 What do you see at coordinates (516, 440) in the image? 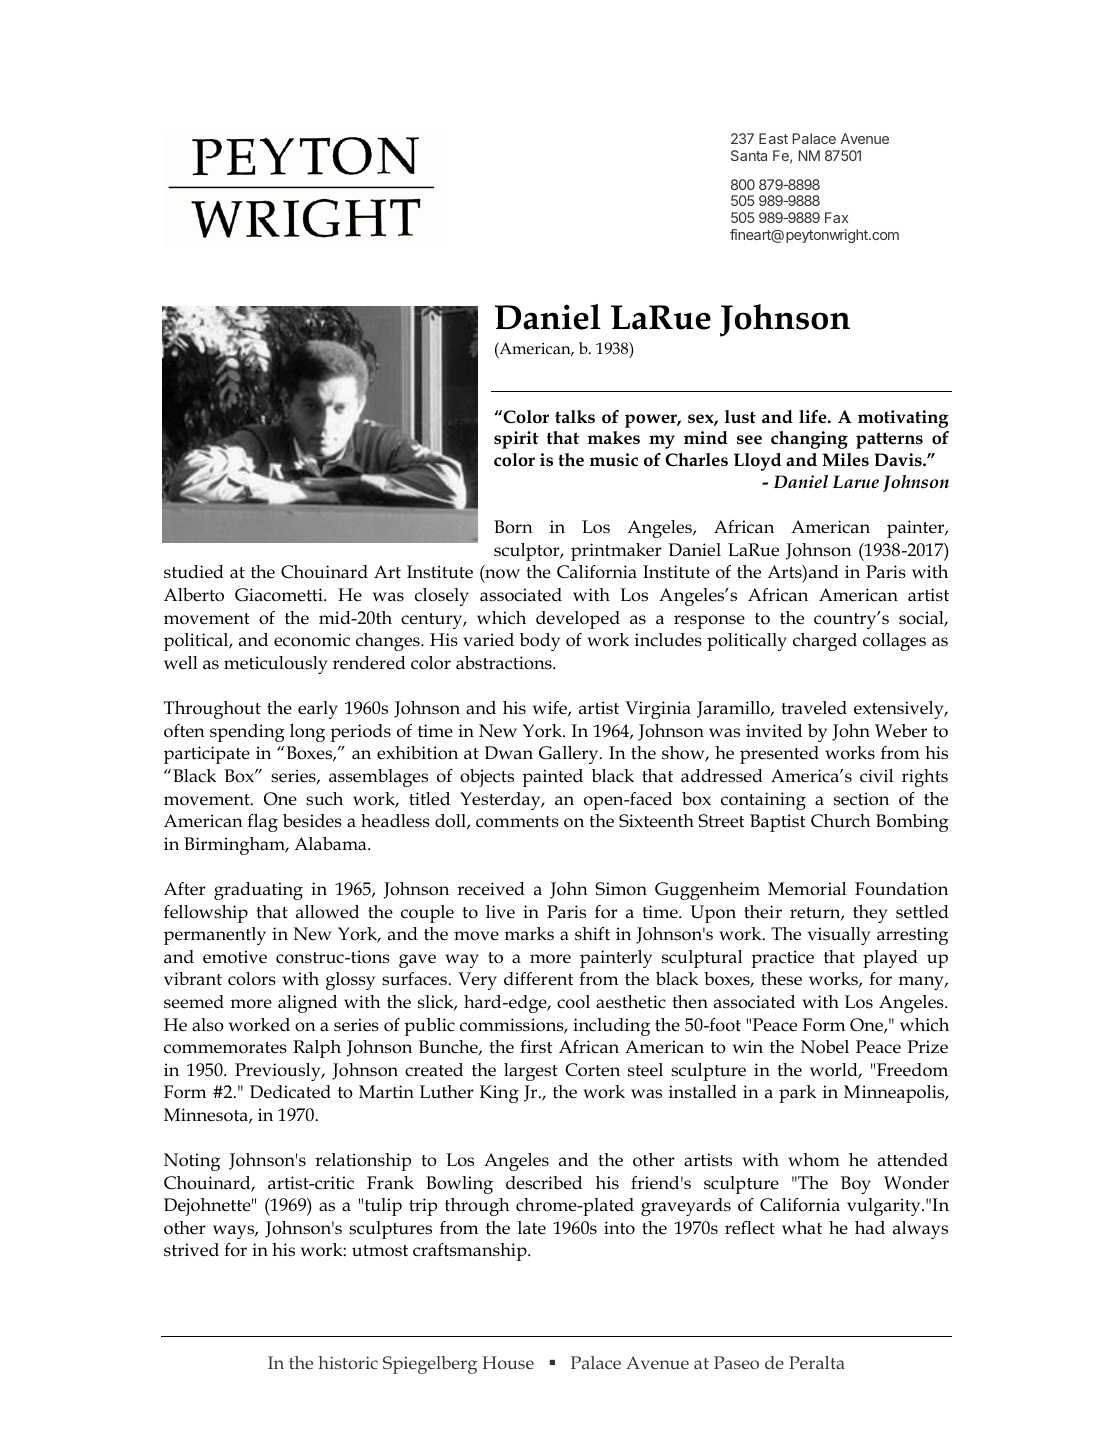
I see `spirit` at bounding box center [516, 440].
